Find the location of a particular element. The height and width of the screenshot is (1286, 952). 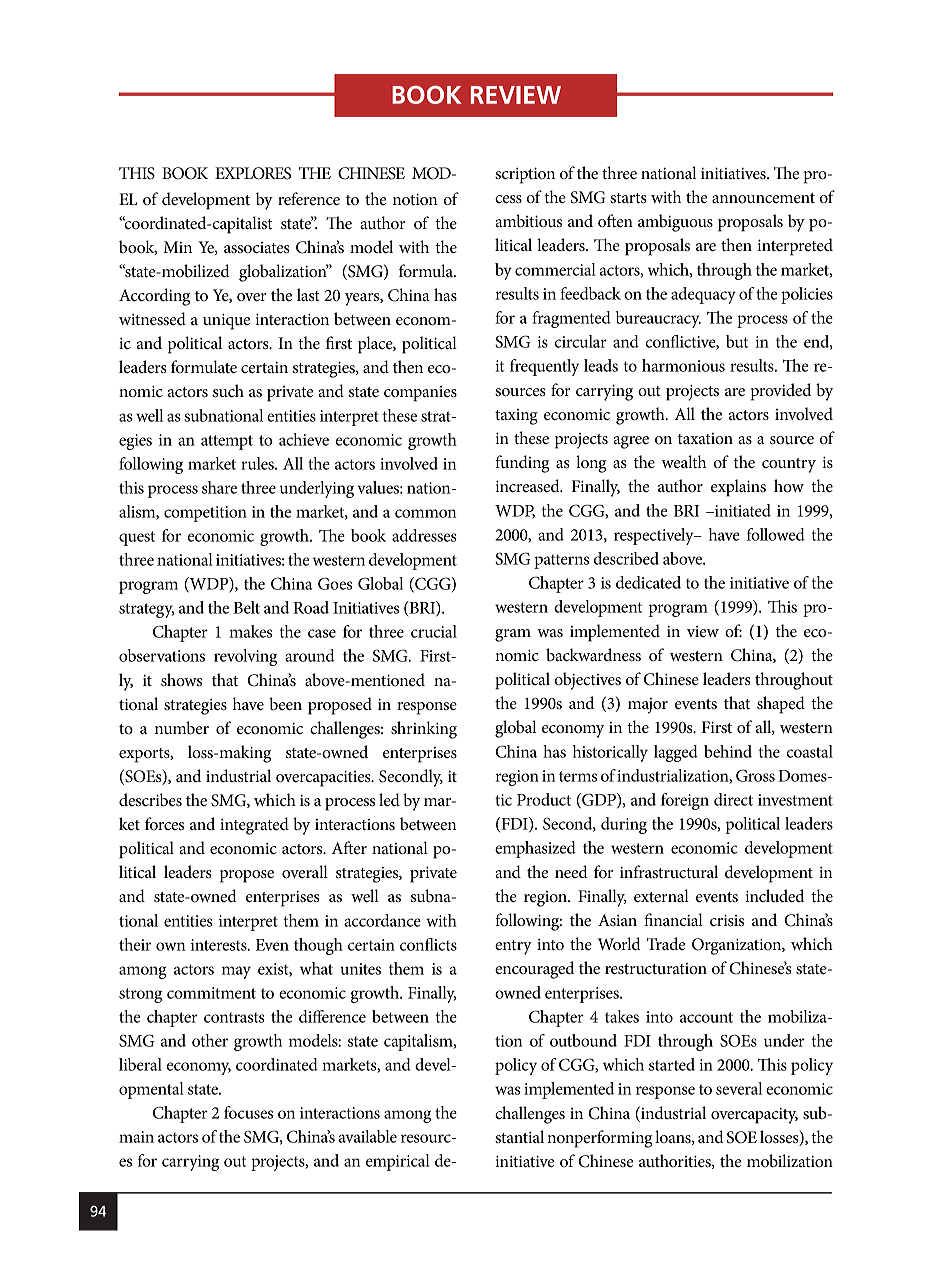

focuses is located at coordinates (248, 1112).
